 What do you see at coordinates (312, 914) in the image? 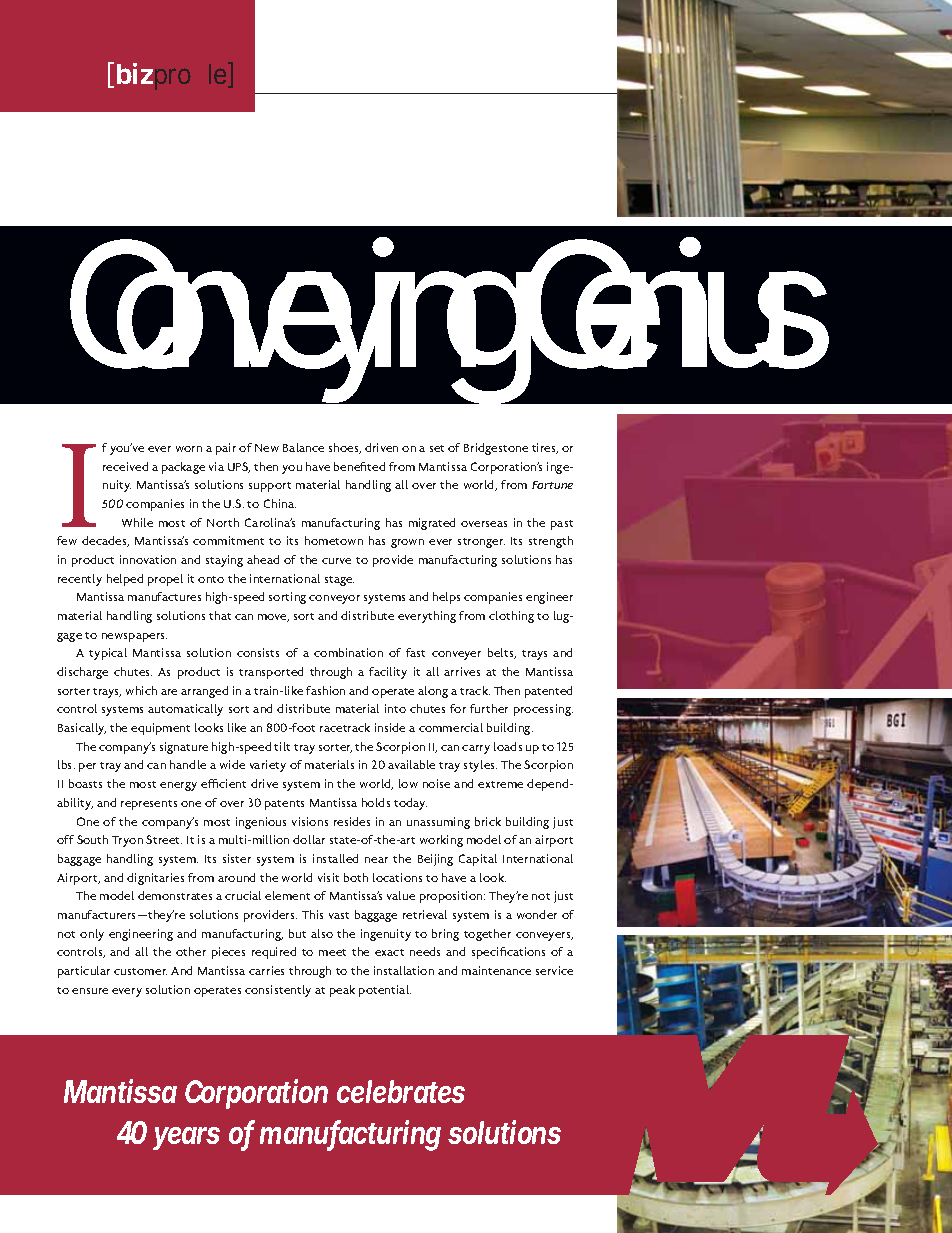
I see `This` at bounding box center [312, 914].
